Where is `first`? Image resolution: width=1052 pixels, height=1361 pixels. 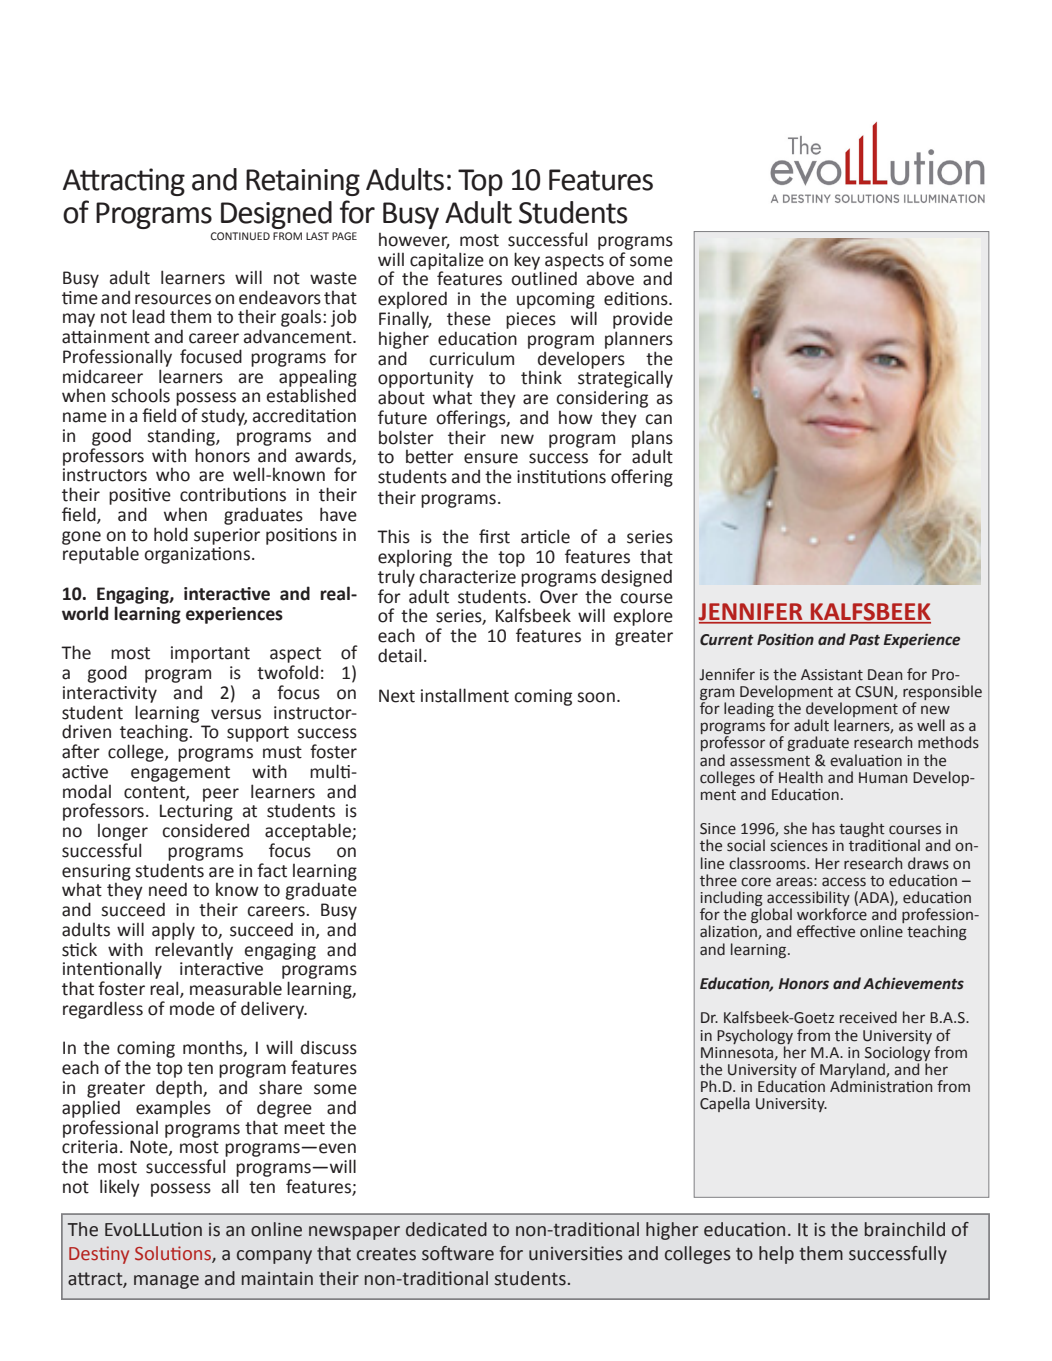 first is located at coordinates (494, 536).
